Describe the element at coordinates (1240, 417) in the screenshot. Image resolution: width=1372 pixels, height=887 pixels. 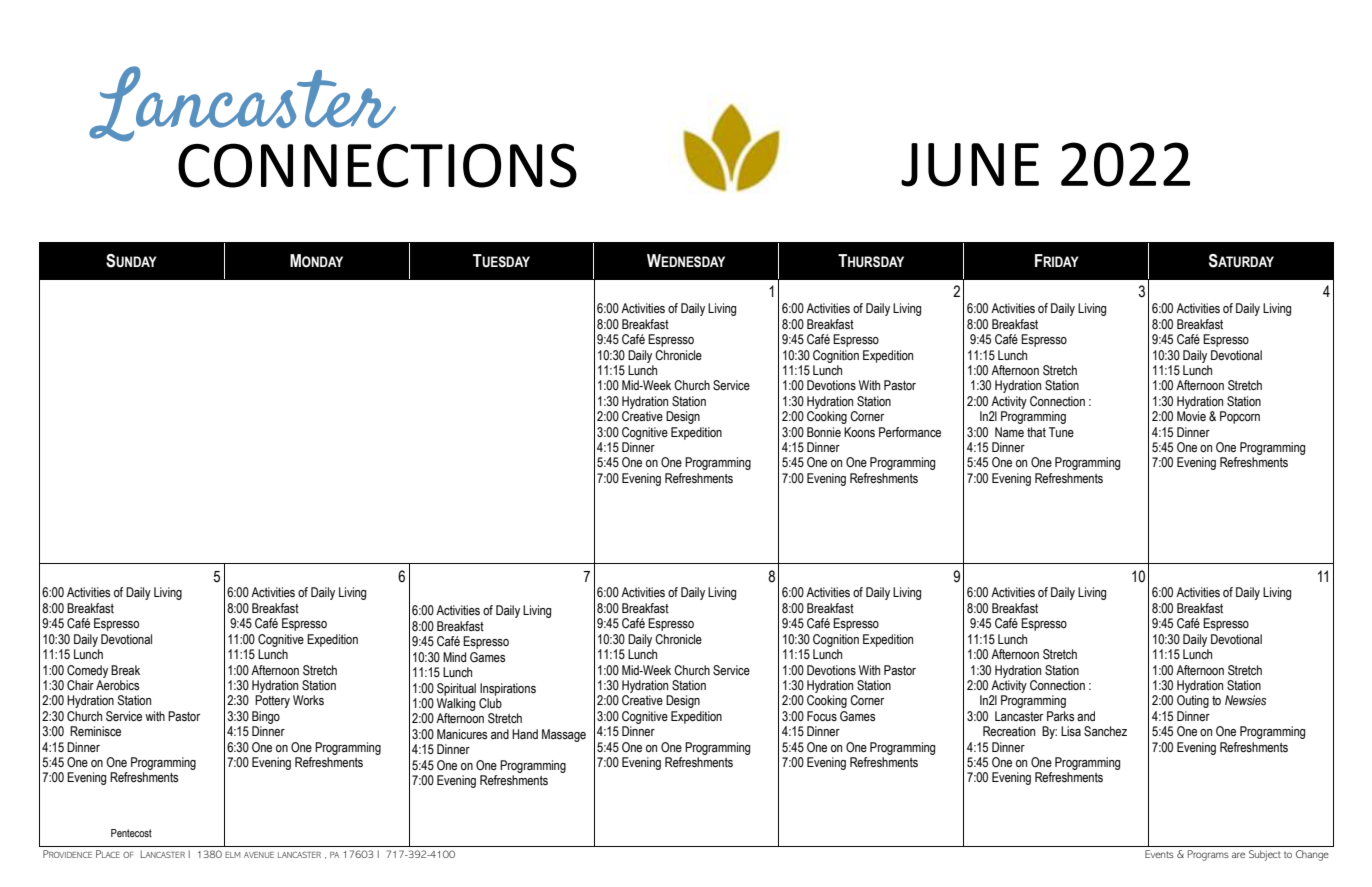
I see `Popcorn` at that location.
